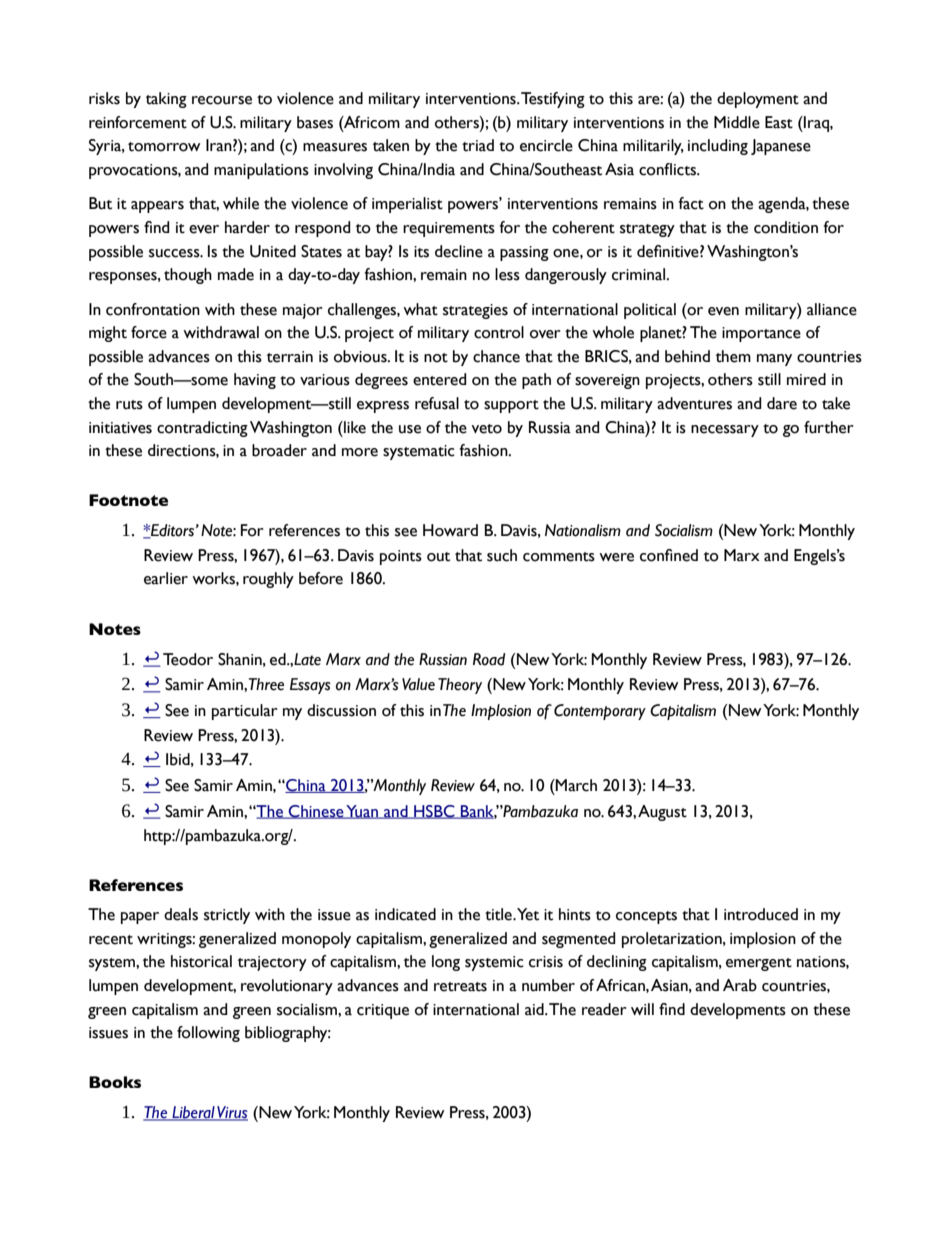  I want to click on particular, so click(245, 712).
